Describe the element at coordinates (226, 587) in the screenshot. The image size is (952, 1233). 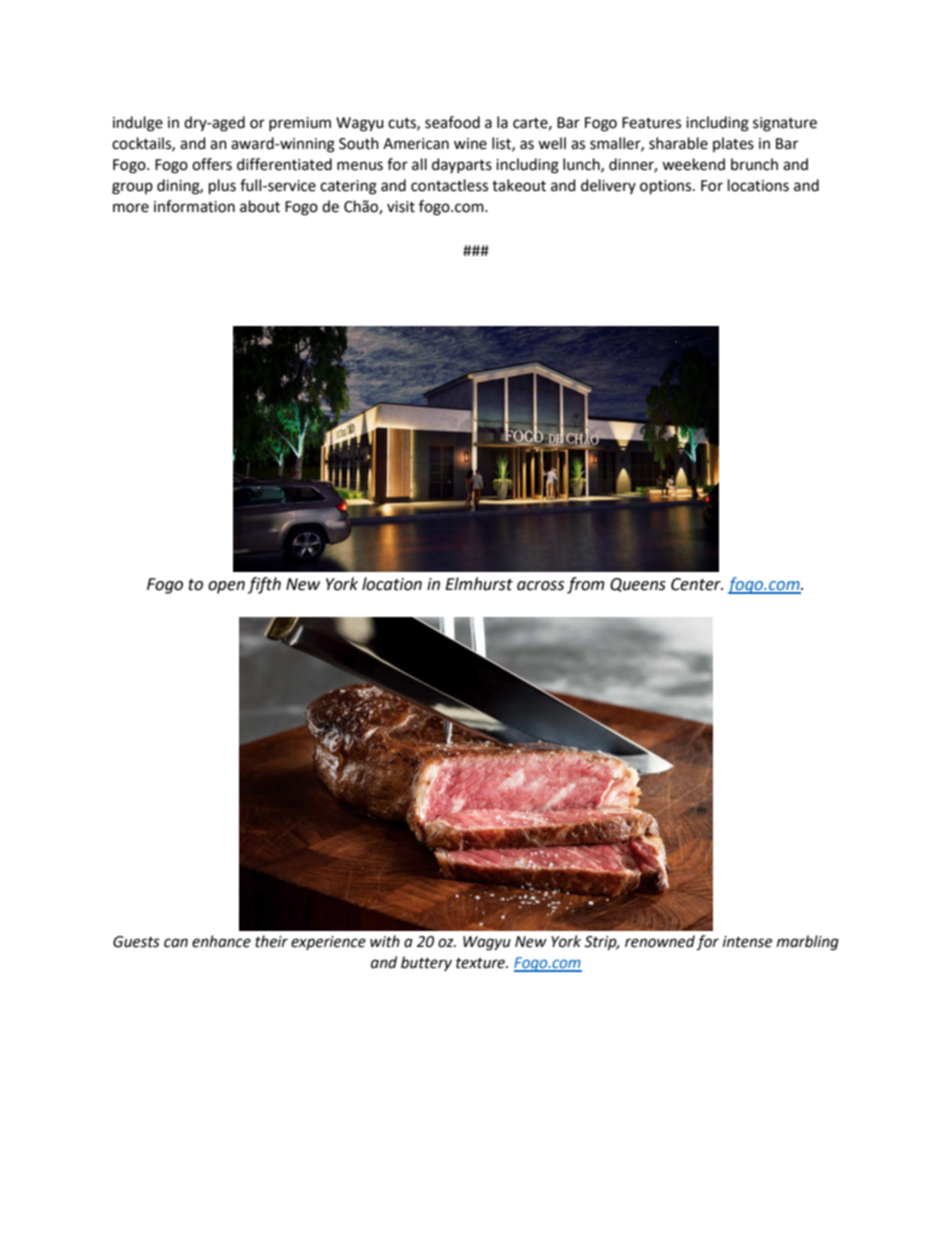
I see `open` at that location.
